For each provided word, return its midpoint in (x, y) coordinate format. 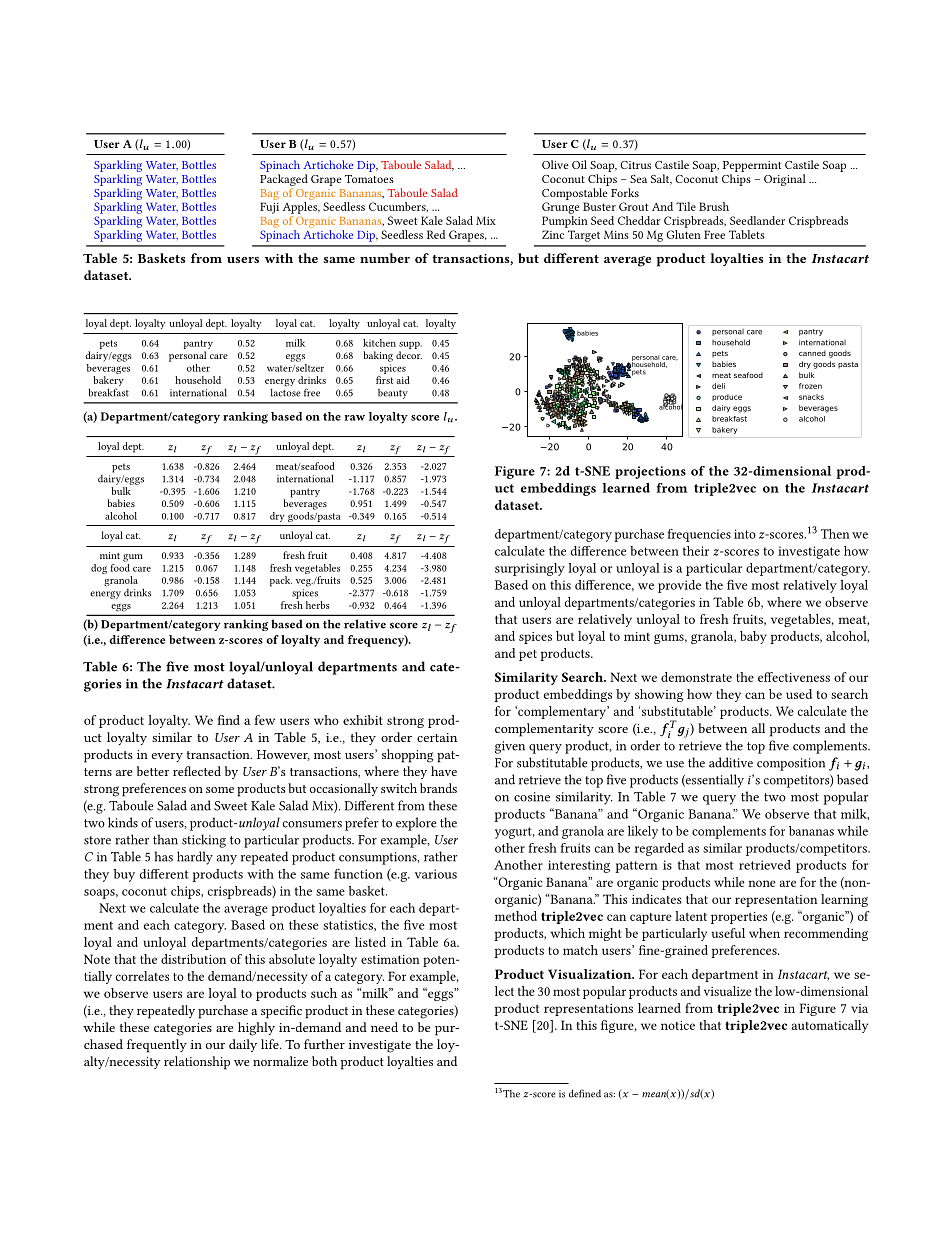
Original (785, 180)
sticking (204, 841)
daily (243, 1045)
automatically (829, 1026)
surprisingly (530, 569)
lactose (286, 391)
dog (99, 569)
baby (753, 637)
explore (416, 824)
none (762, 883)
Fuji (269, 208)
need (384, 1027)
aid (403, 380)
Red (436, 234)
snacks (811, 397)
